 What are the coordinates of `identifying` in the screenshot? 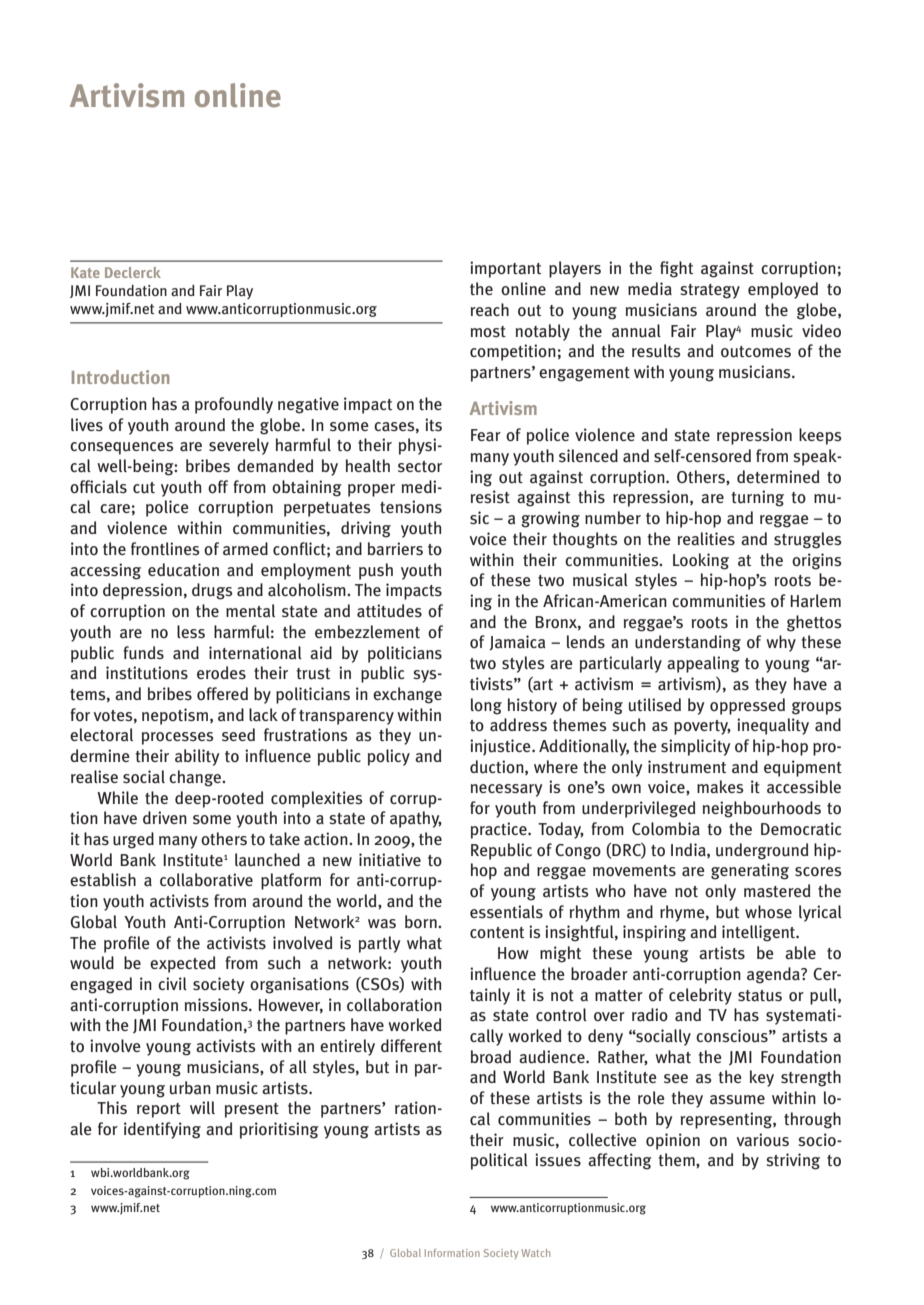 It's located at (162, 1130).
